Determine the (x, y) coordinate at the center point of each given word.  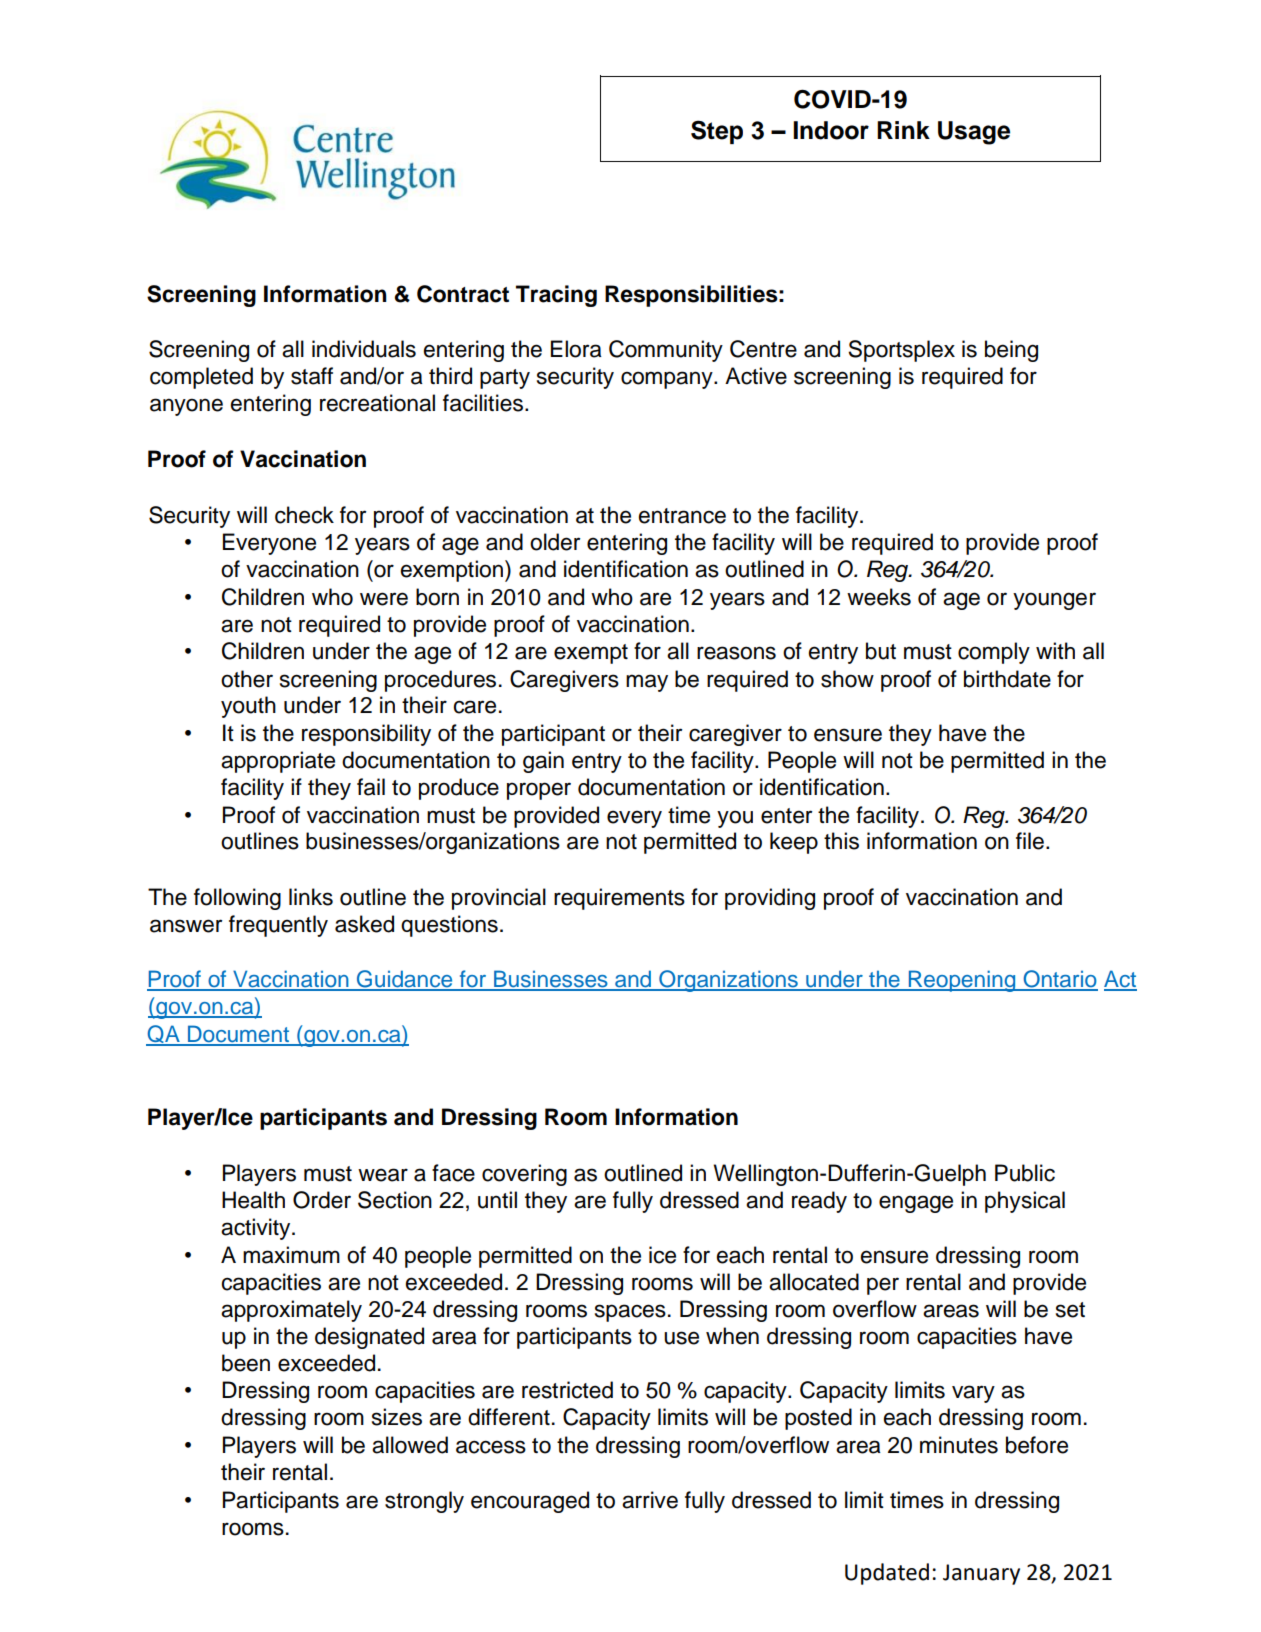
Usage (974, 133)
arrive (650, 1500)
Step (717, 132)
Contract (463, 294)
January (981, 1574)
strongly (424, 1502)
